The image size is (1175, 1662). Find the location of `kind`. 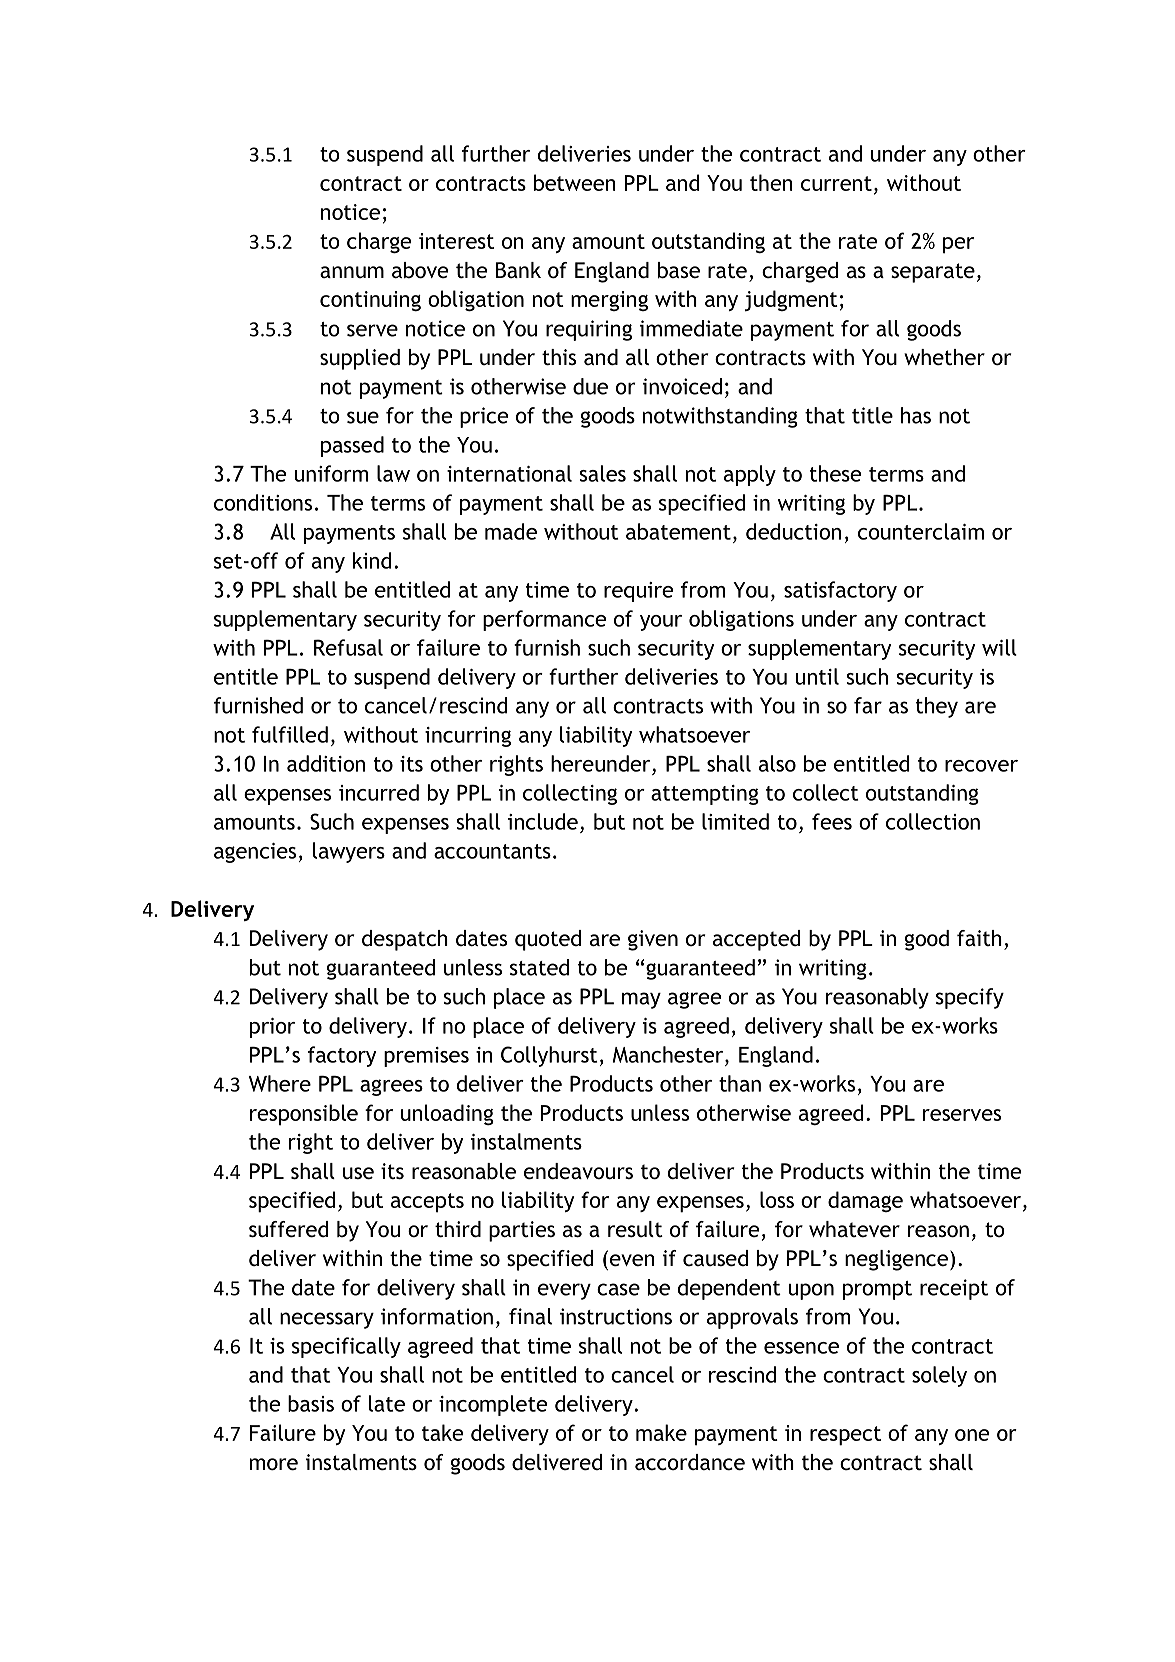

kind is located at coordinates (372, 560).
